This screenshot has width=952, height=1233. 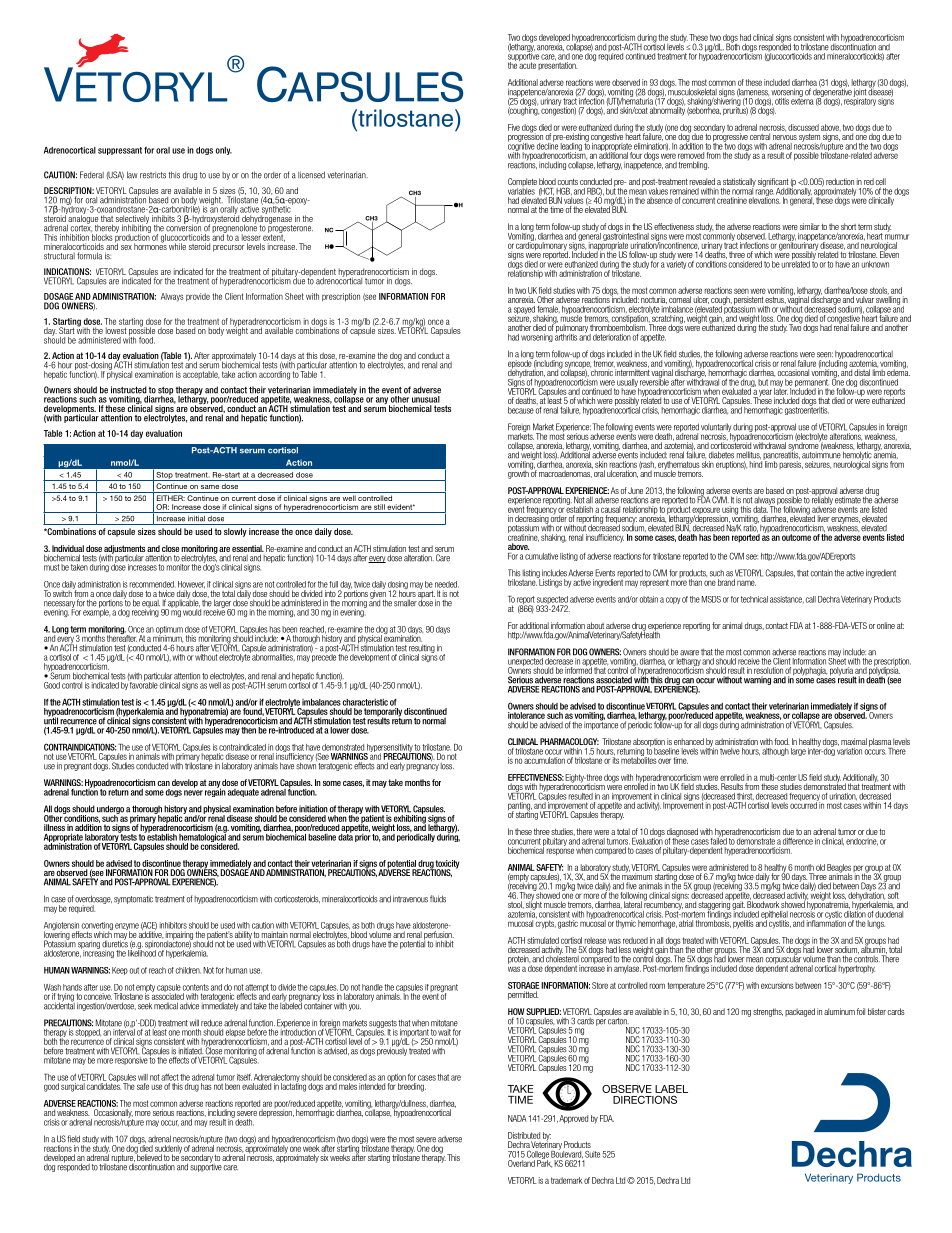 I want to click on Distributed, so click(x=524, y=1135).
